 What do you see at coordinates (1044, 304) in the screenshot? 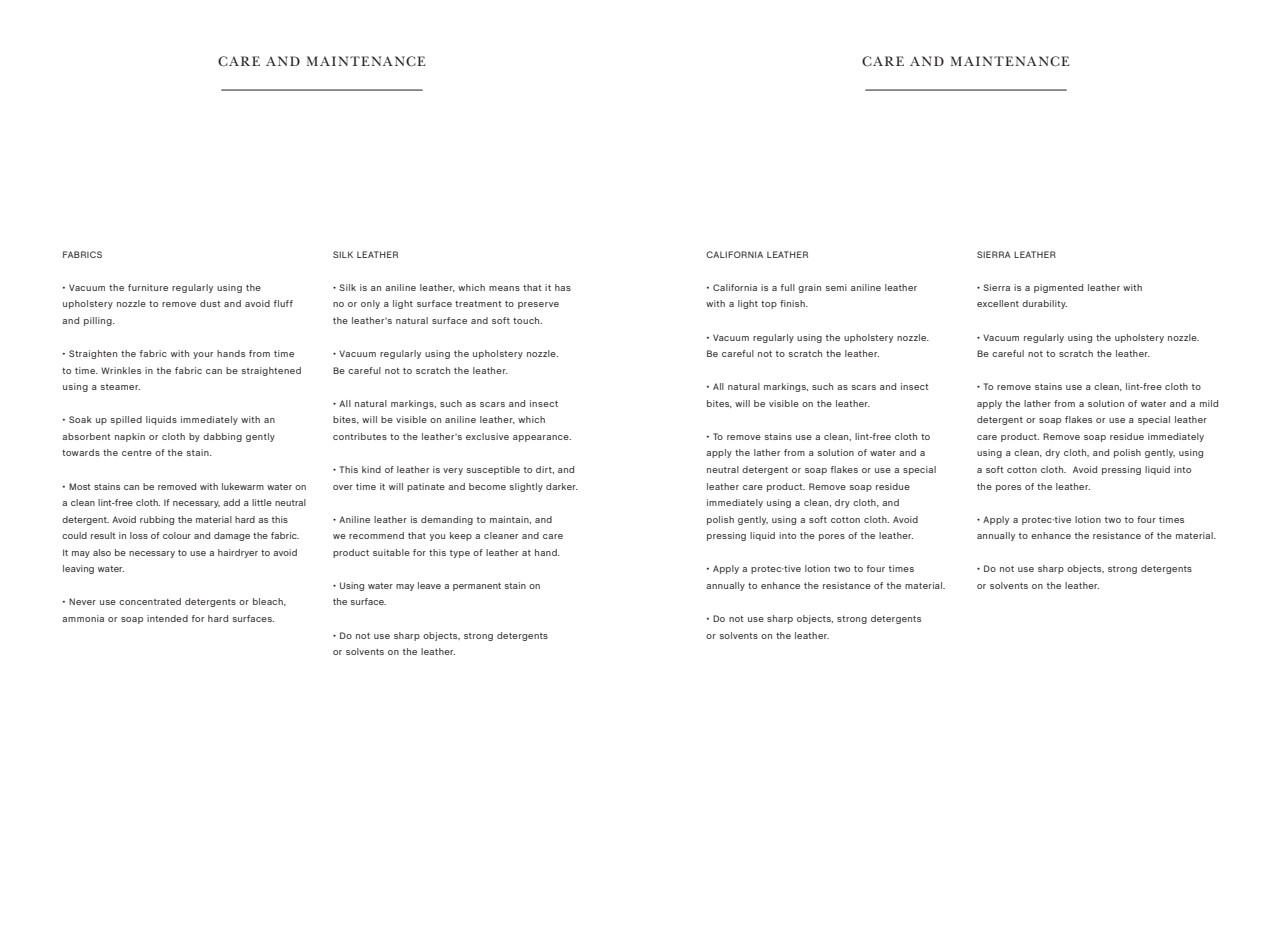
I see `durability` at bounding box center [1044, 304].
